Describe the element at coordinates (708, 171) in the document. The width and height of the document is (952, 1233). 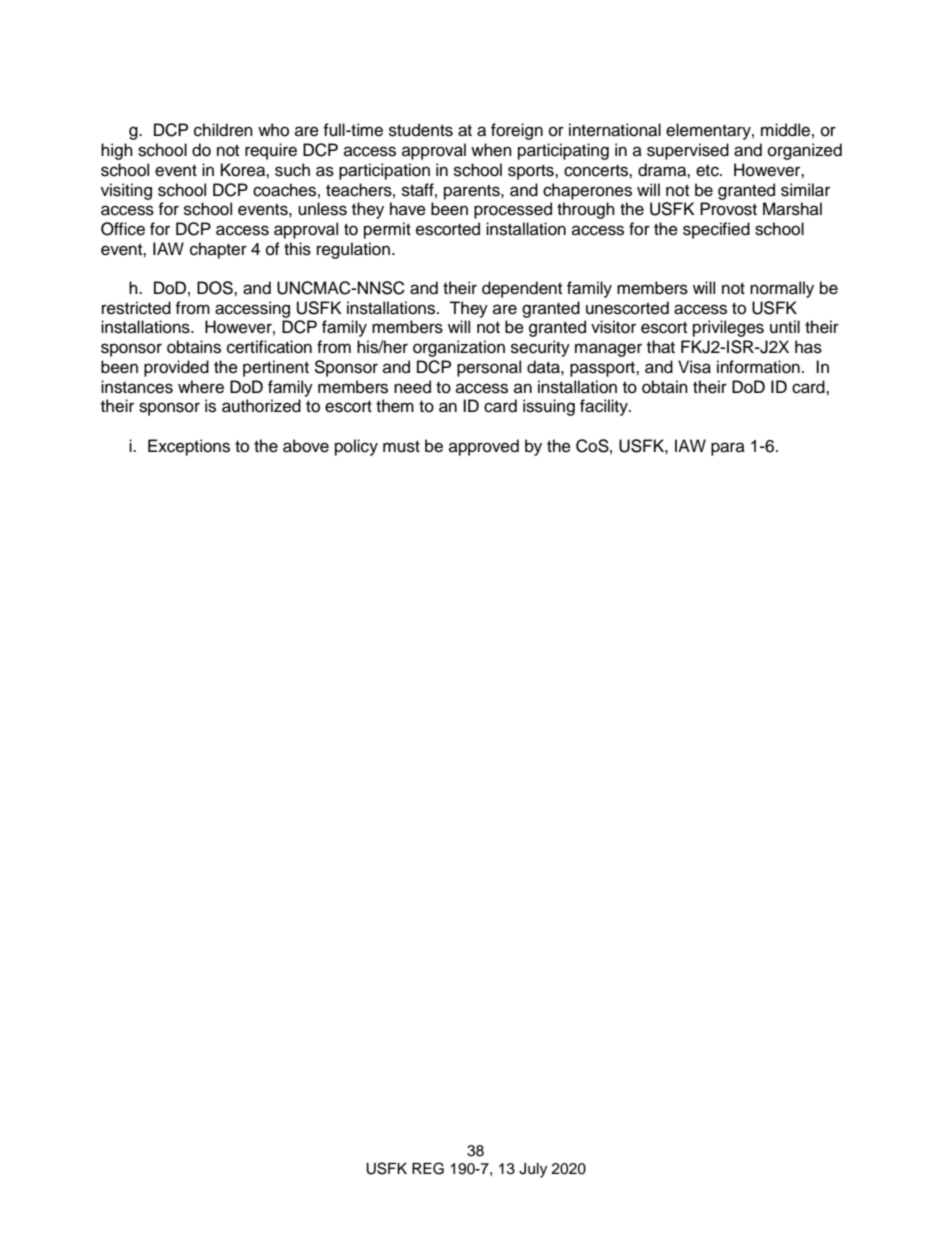
I see `etc` at that location.
